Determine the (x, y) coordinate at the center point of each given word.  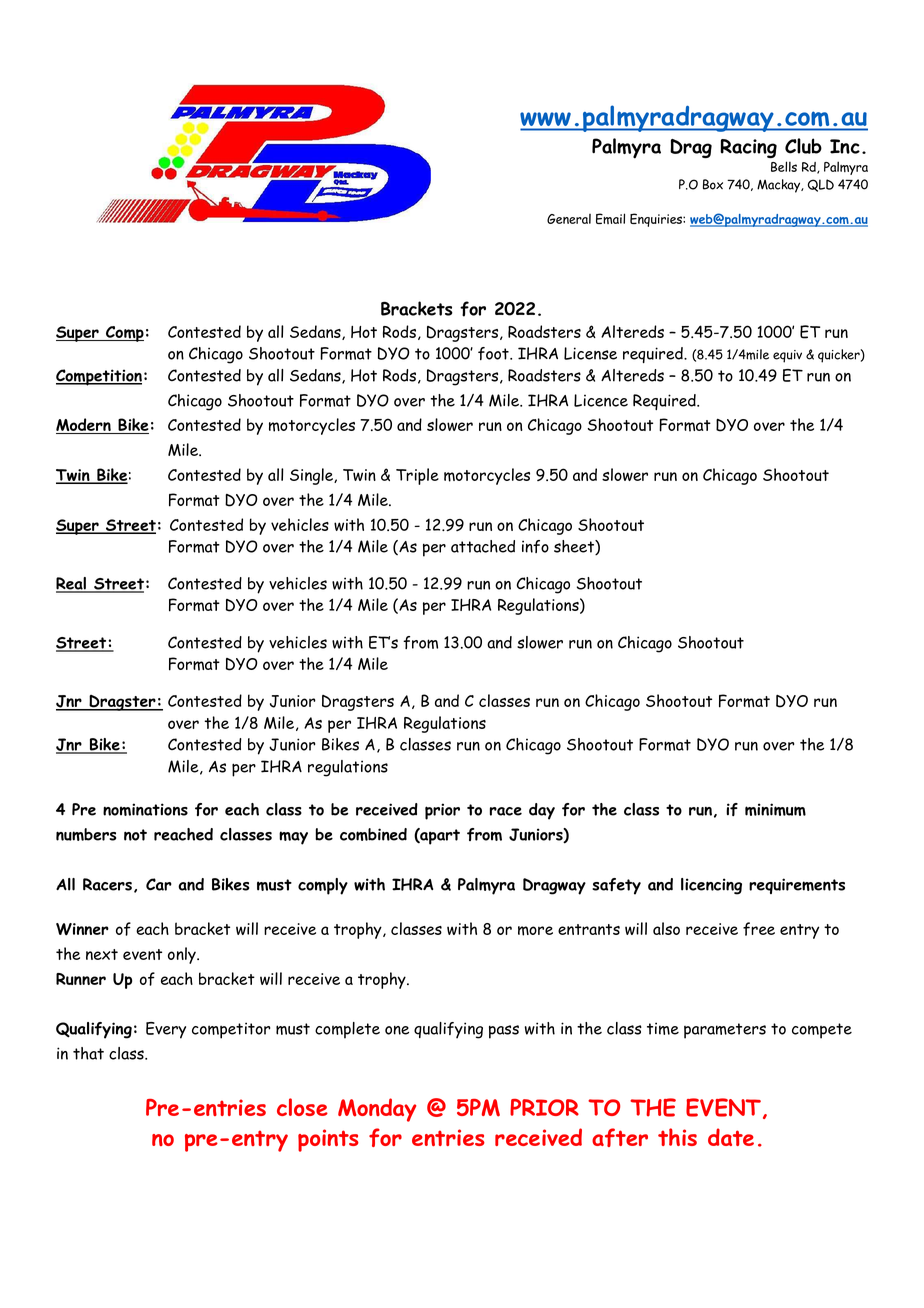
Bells (784, 166)
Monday (377, 1110)
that (88, 1053)
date (731, 1137)
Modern (84, 426)
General (569, 219)
